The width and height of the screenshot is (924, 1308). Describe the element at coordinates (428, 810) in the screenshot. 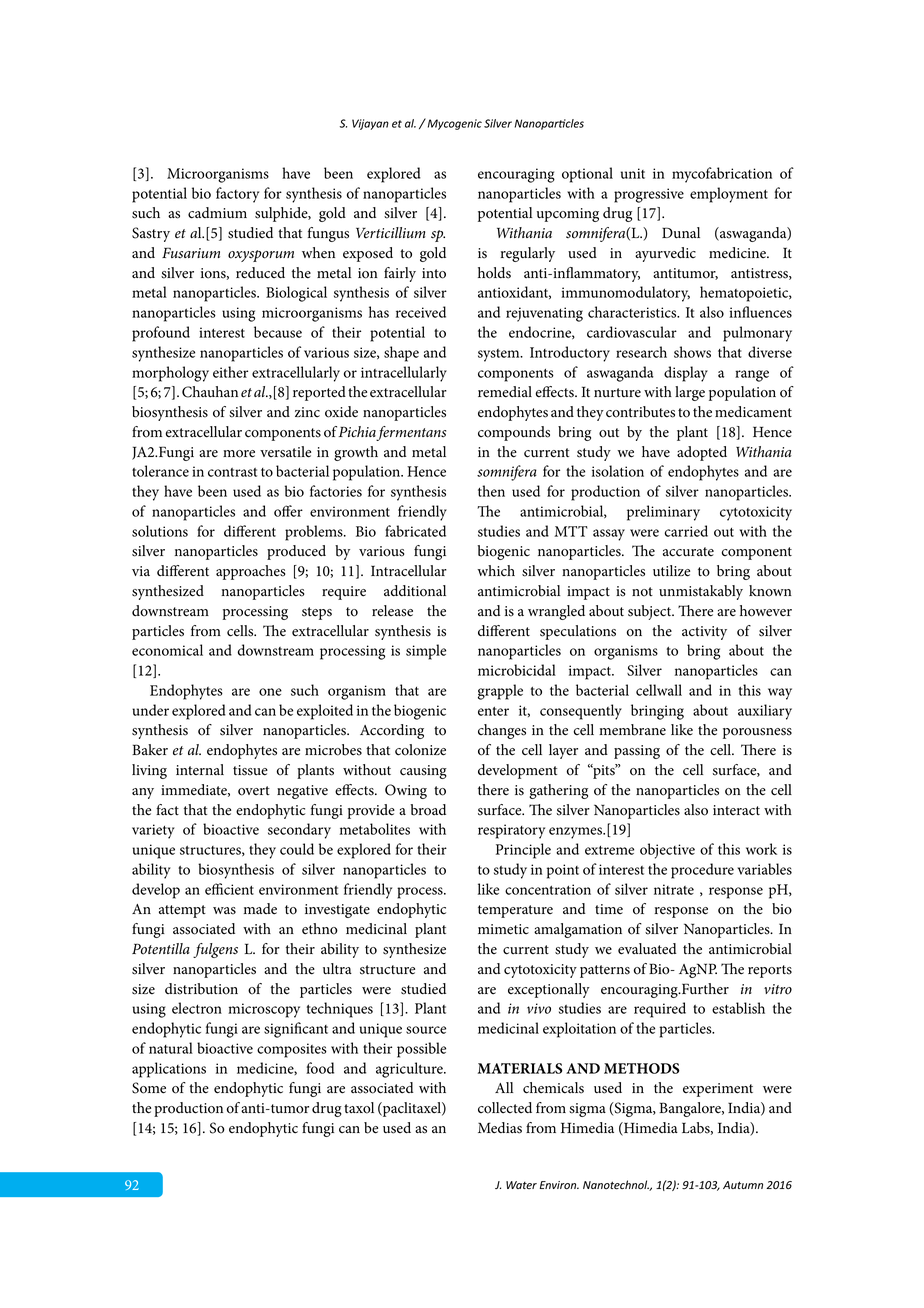

I see `broad` at that location.
